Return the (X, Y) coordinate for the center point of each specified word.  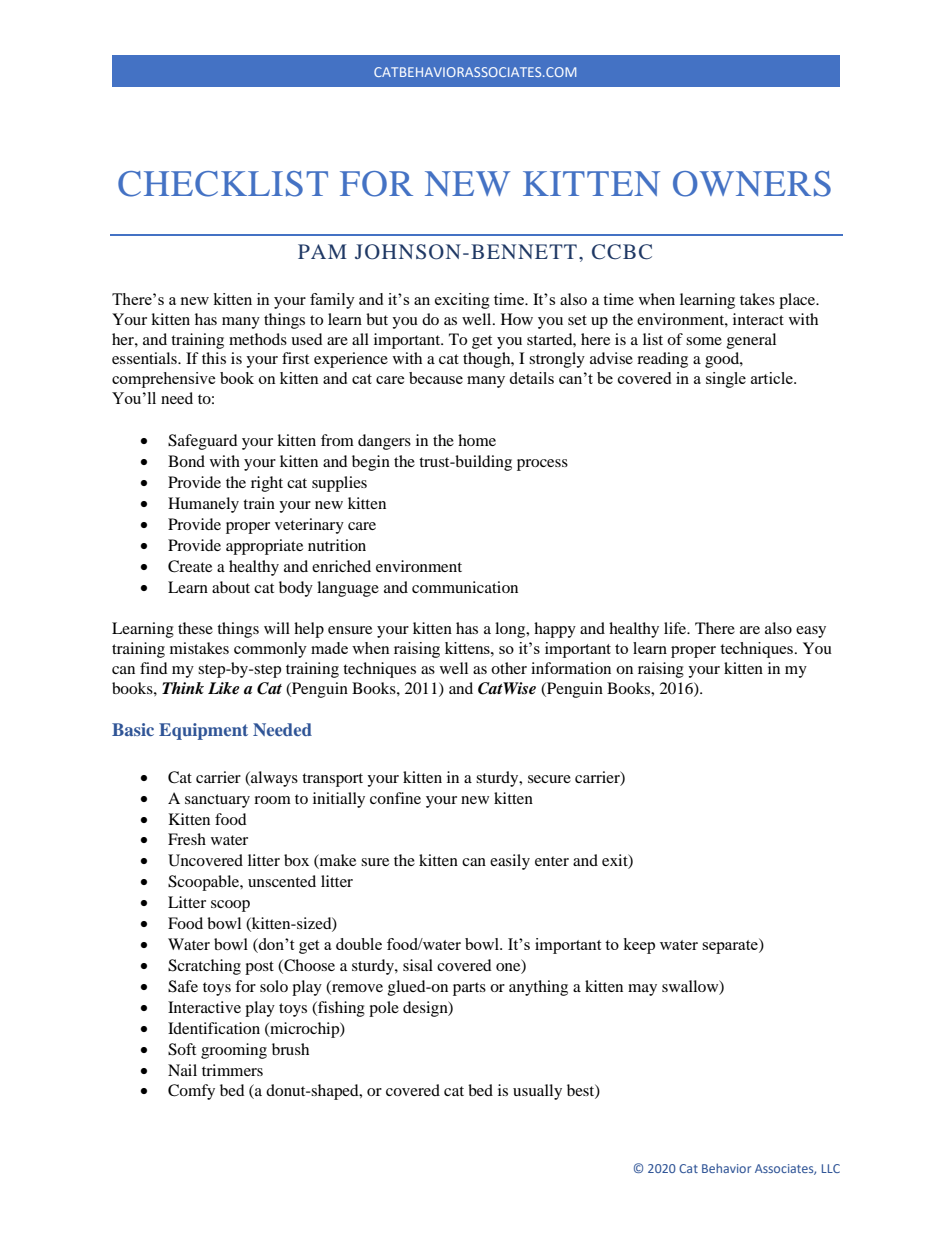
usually (537, 1092)
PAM (322, 251)
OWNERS (752, 184)
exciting (462, 301)
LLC (831, 1168)
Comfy (191, 1092)
